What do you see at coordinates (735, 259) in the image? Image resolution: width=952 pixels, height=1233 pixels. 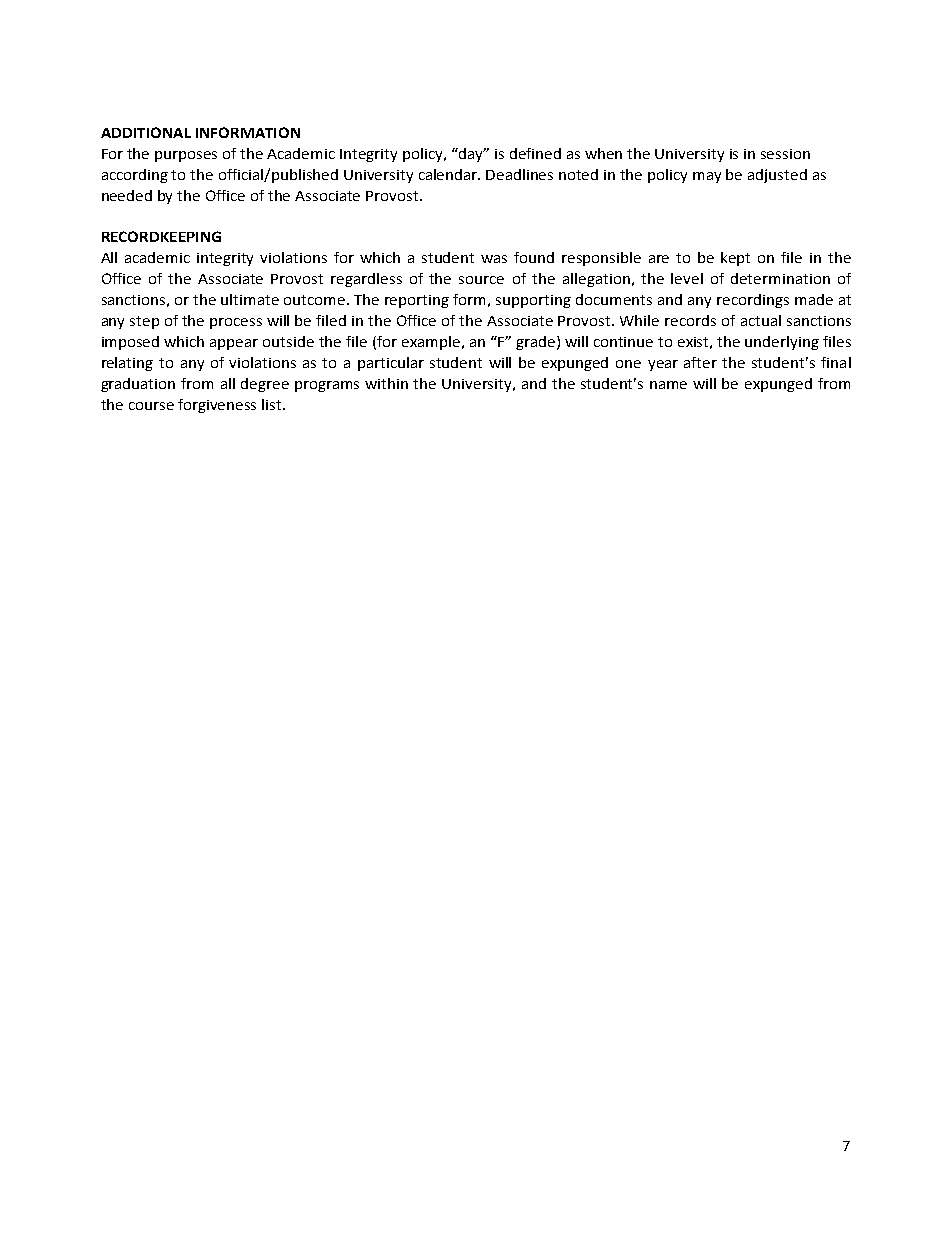 I see `kept` at bounding box center [735, 259].
